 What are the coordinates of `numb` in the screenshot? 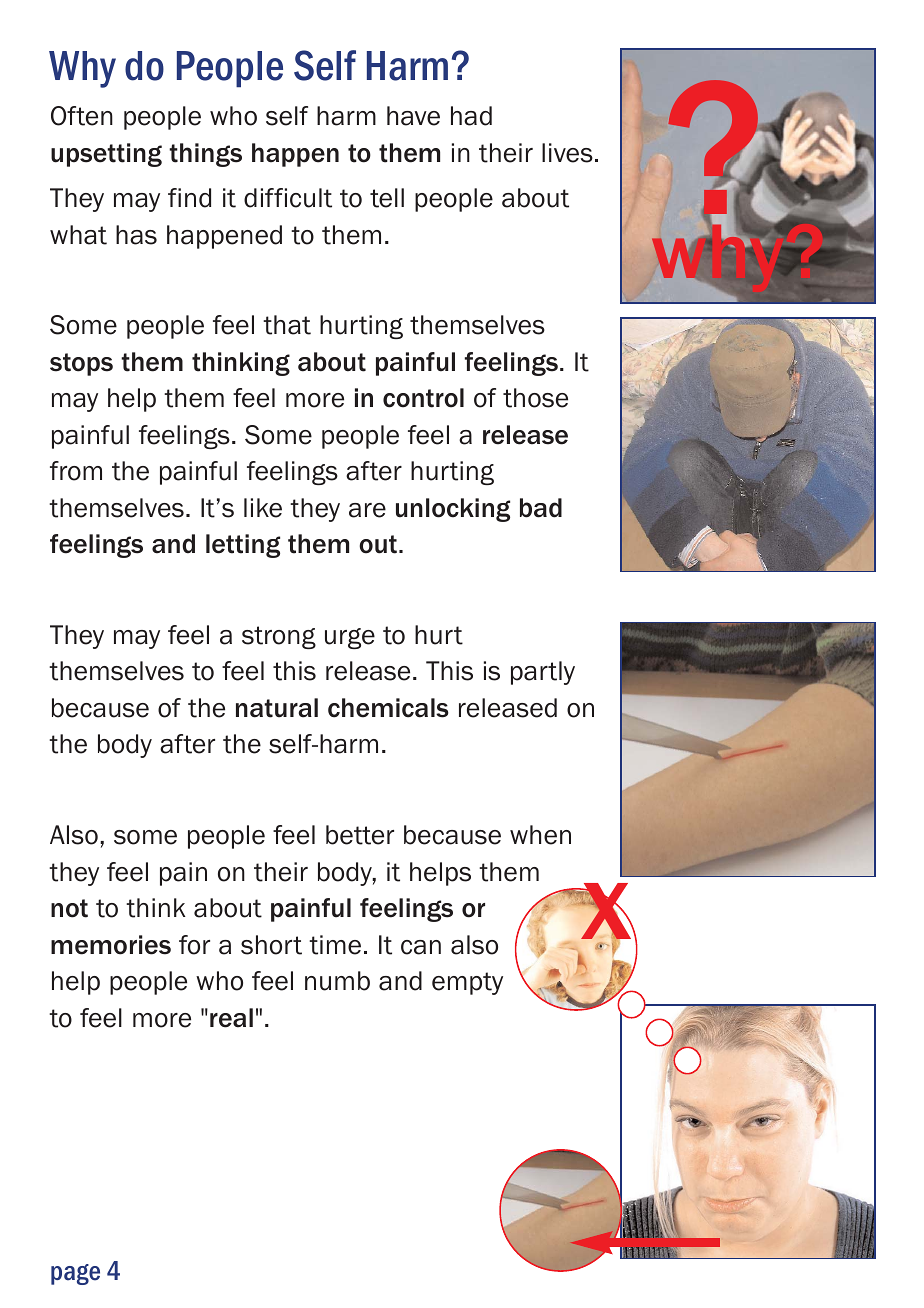 It's located at (337, 981).
